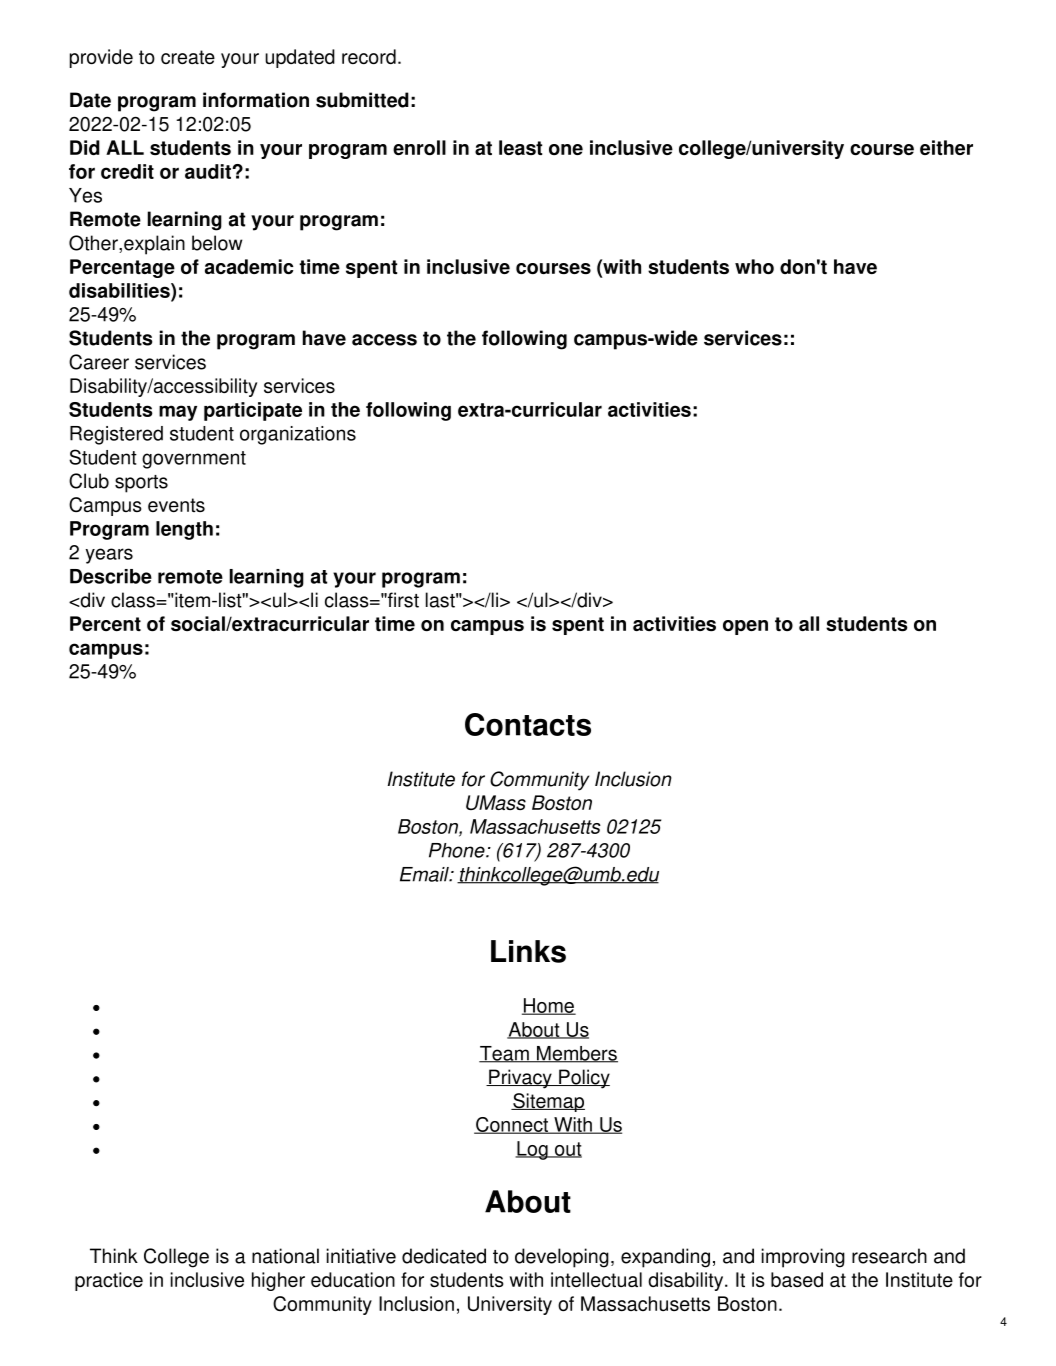 This screenshot has height=1366, width=1056. I want to click on practice, so click(109, 1281).
